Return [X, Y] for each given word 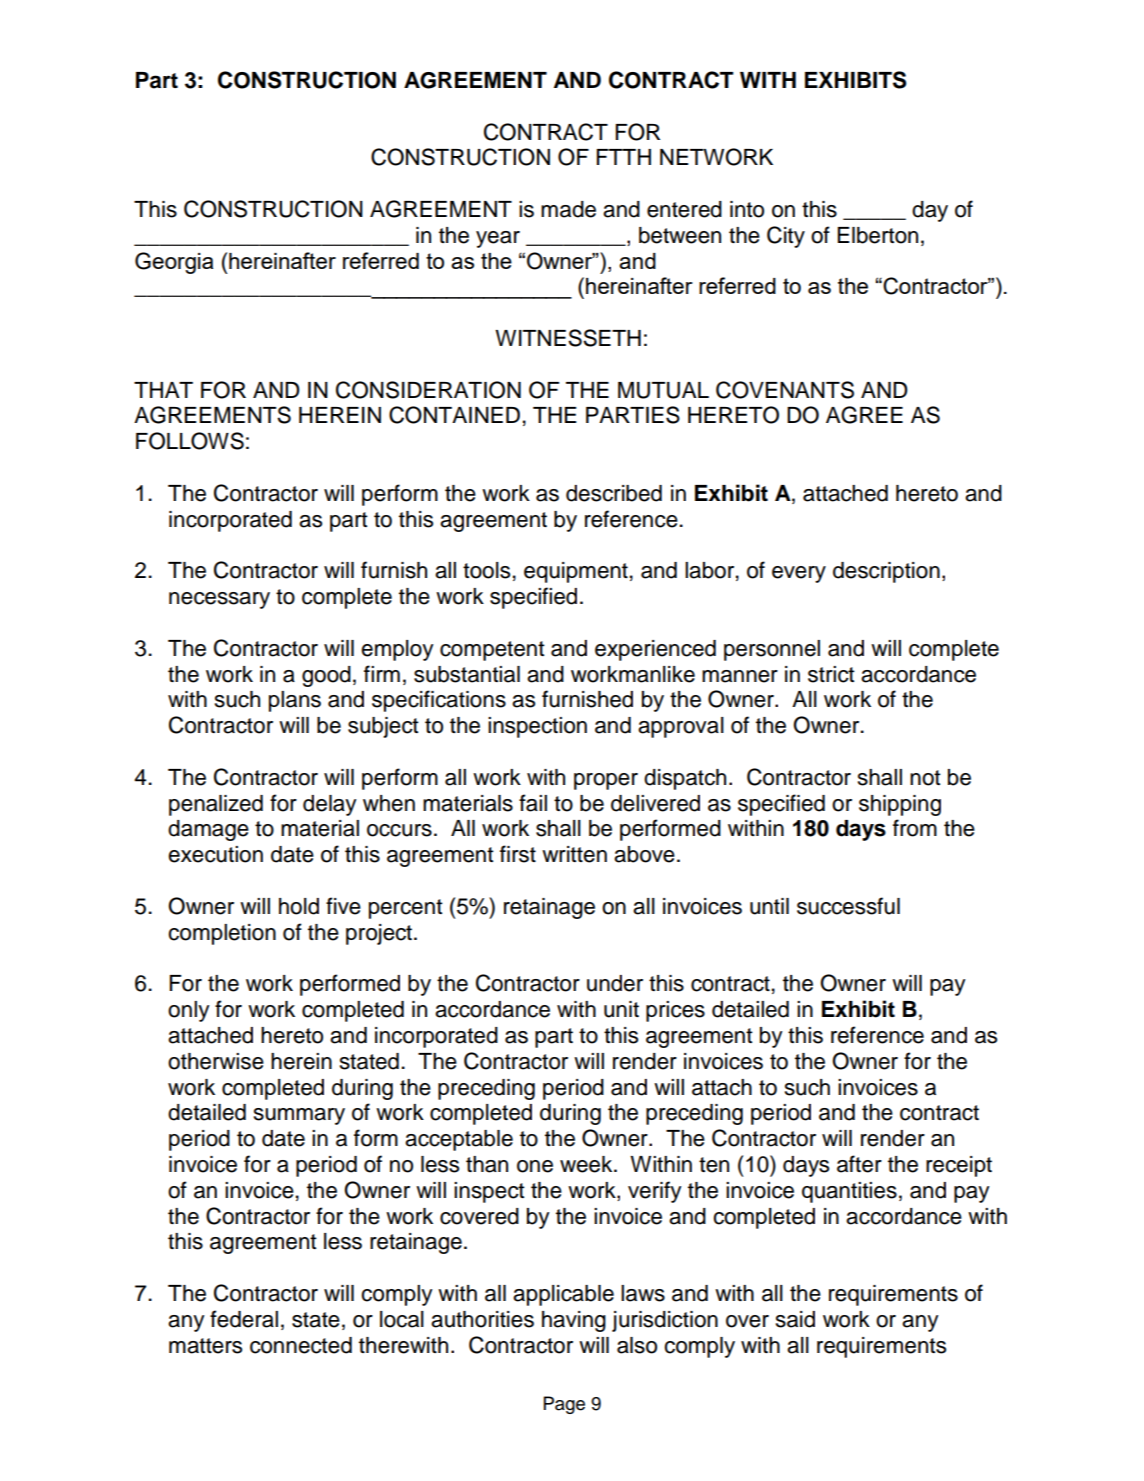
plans [295, 701]
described [614, 493]
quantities [849, 1192]
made [568, 209]
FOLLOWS [190, 441]
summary [299, 1116]
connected [301, 1345]
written [574, 854]
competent [492, 651]
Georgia [174, 263]
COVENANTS [785, 390]
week [587, 1164]
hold [299, 906]
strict [831, 674]
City [786, 237]
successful [848, 906]
